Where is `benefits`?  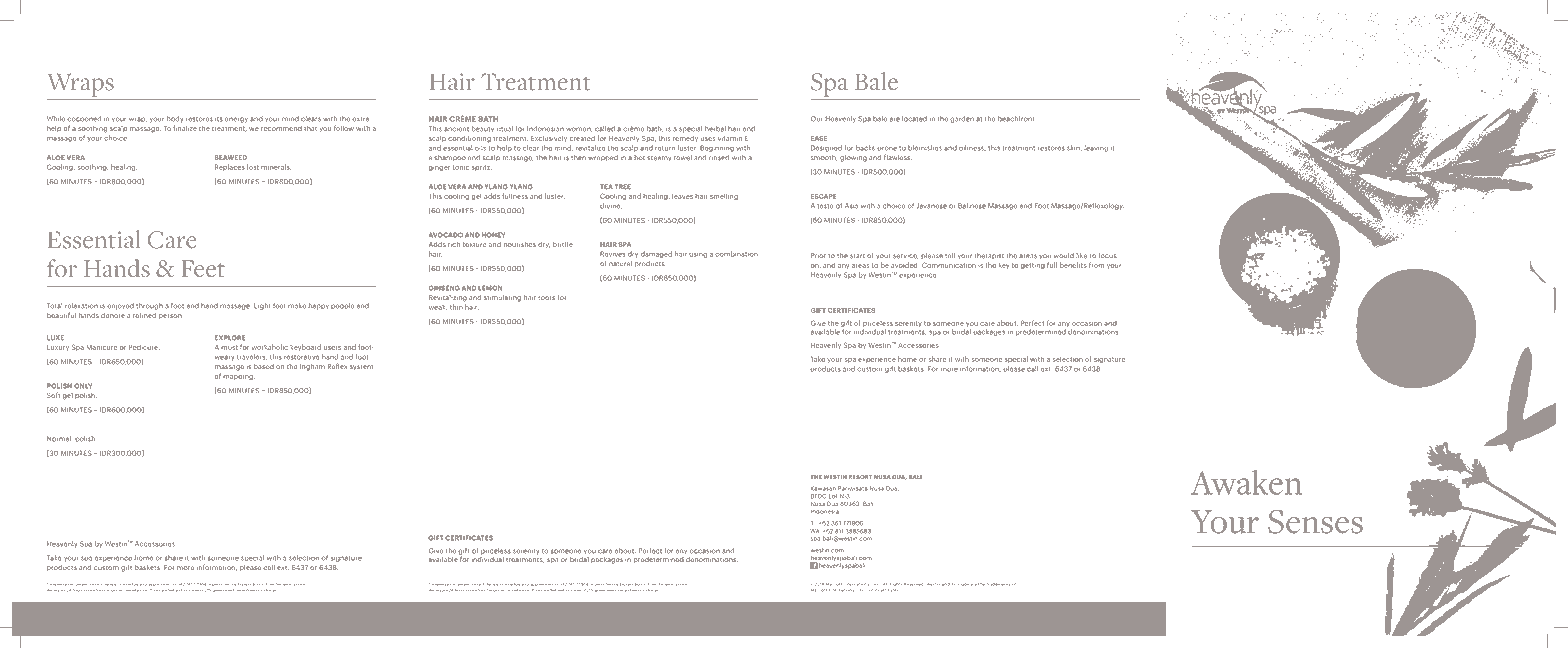
benefits is located at coordinates (1073, 265).
